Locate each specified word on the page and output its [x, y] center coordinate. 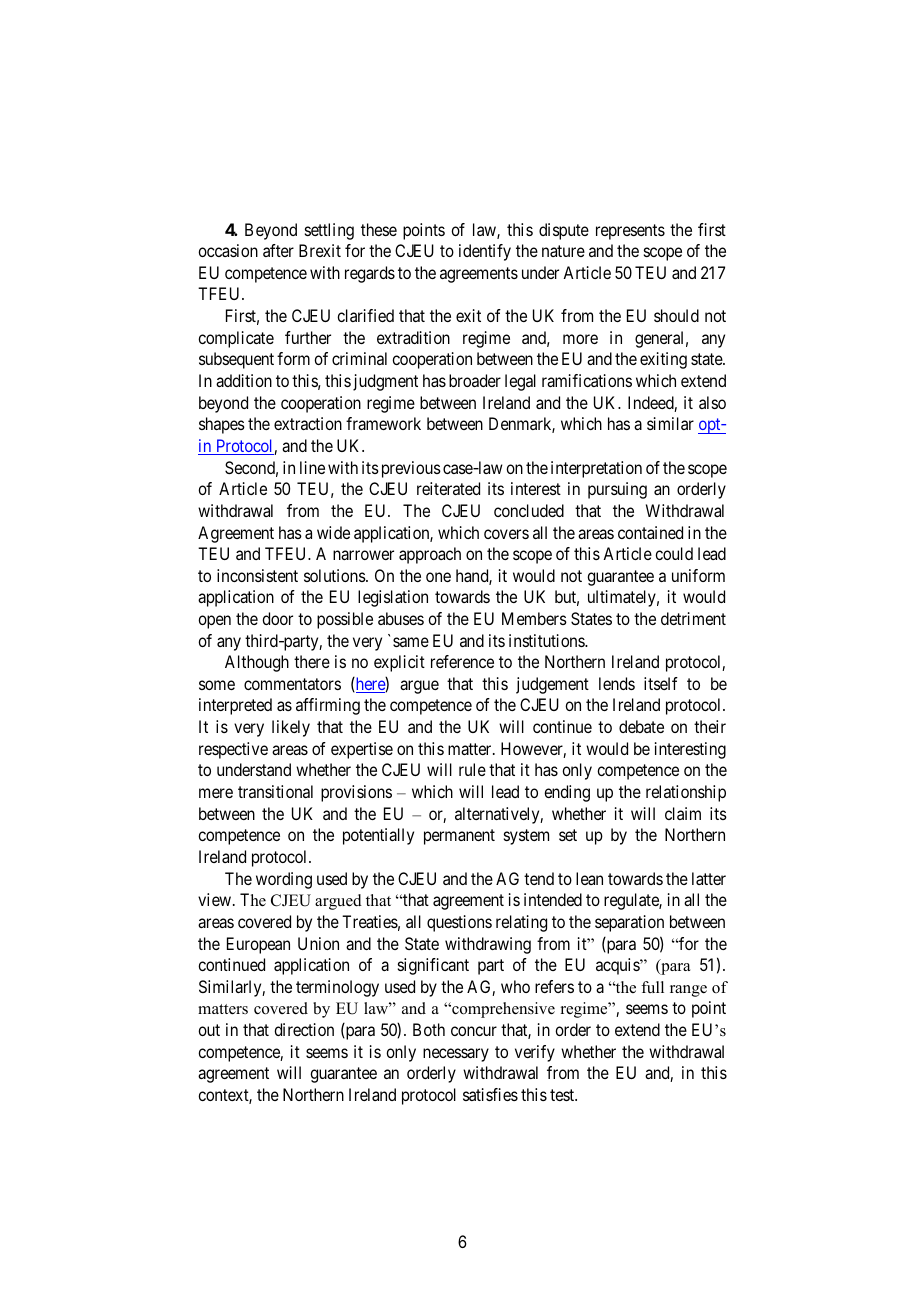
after [278, 250]
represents [630, 232]
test [563, 1095]
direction [304, 1029]
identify [485, 252]
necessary [456, 1055]
